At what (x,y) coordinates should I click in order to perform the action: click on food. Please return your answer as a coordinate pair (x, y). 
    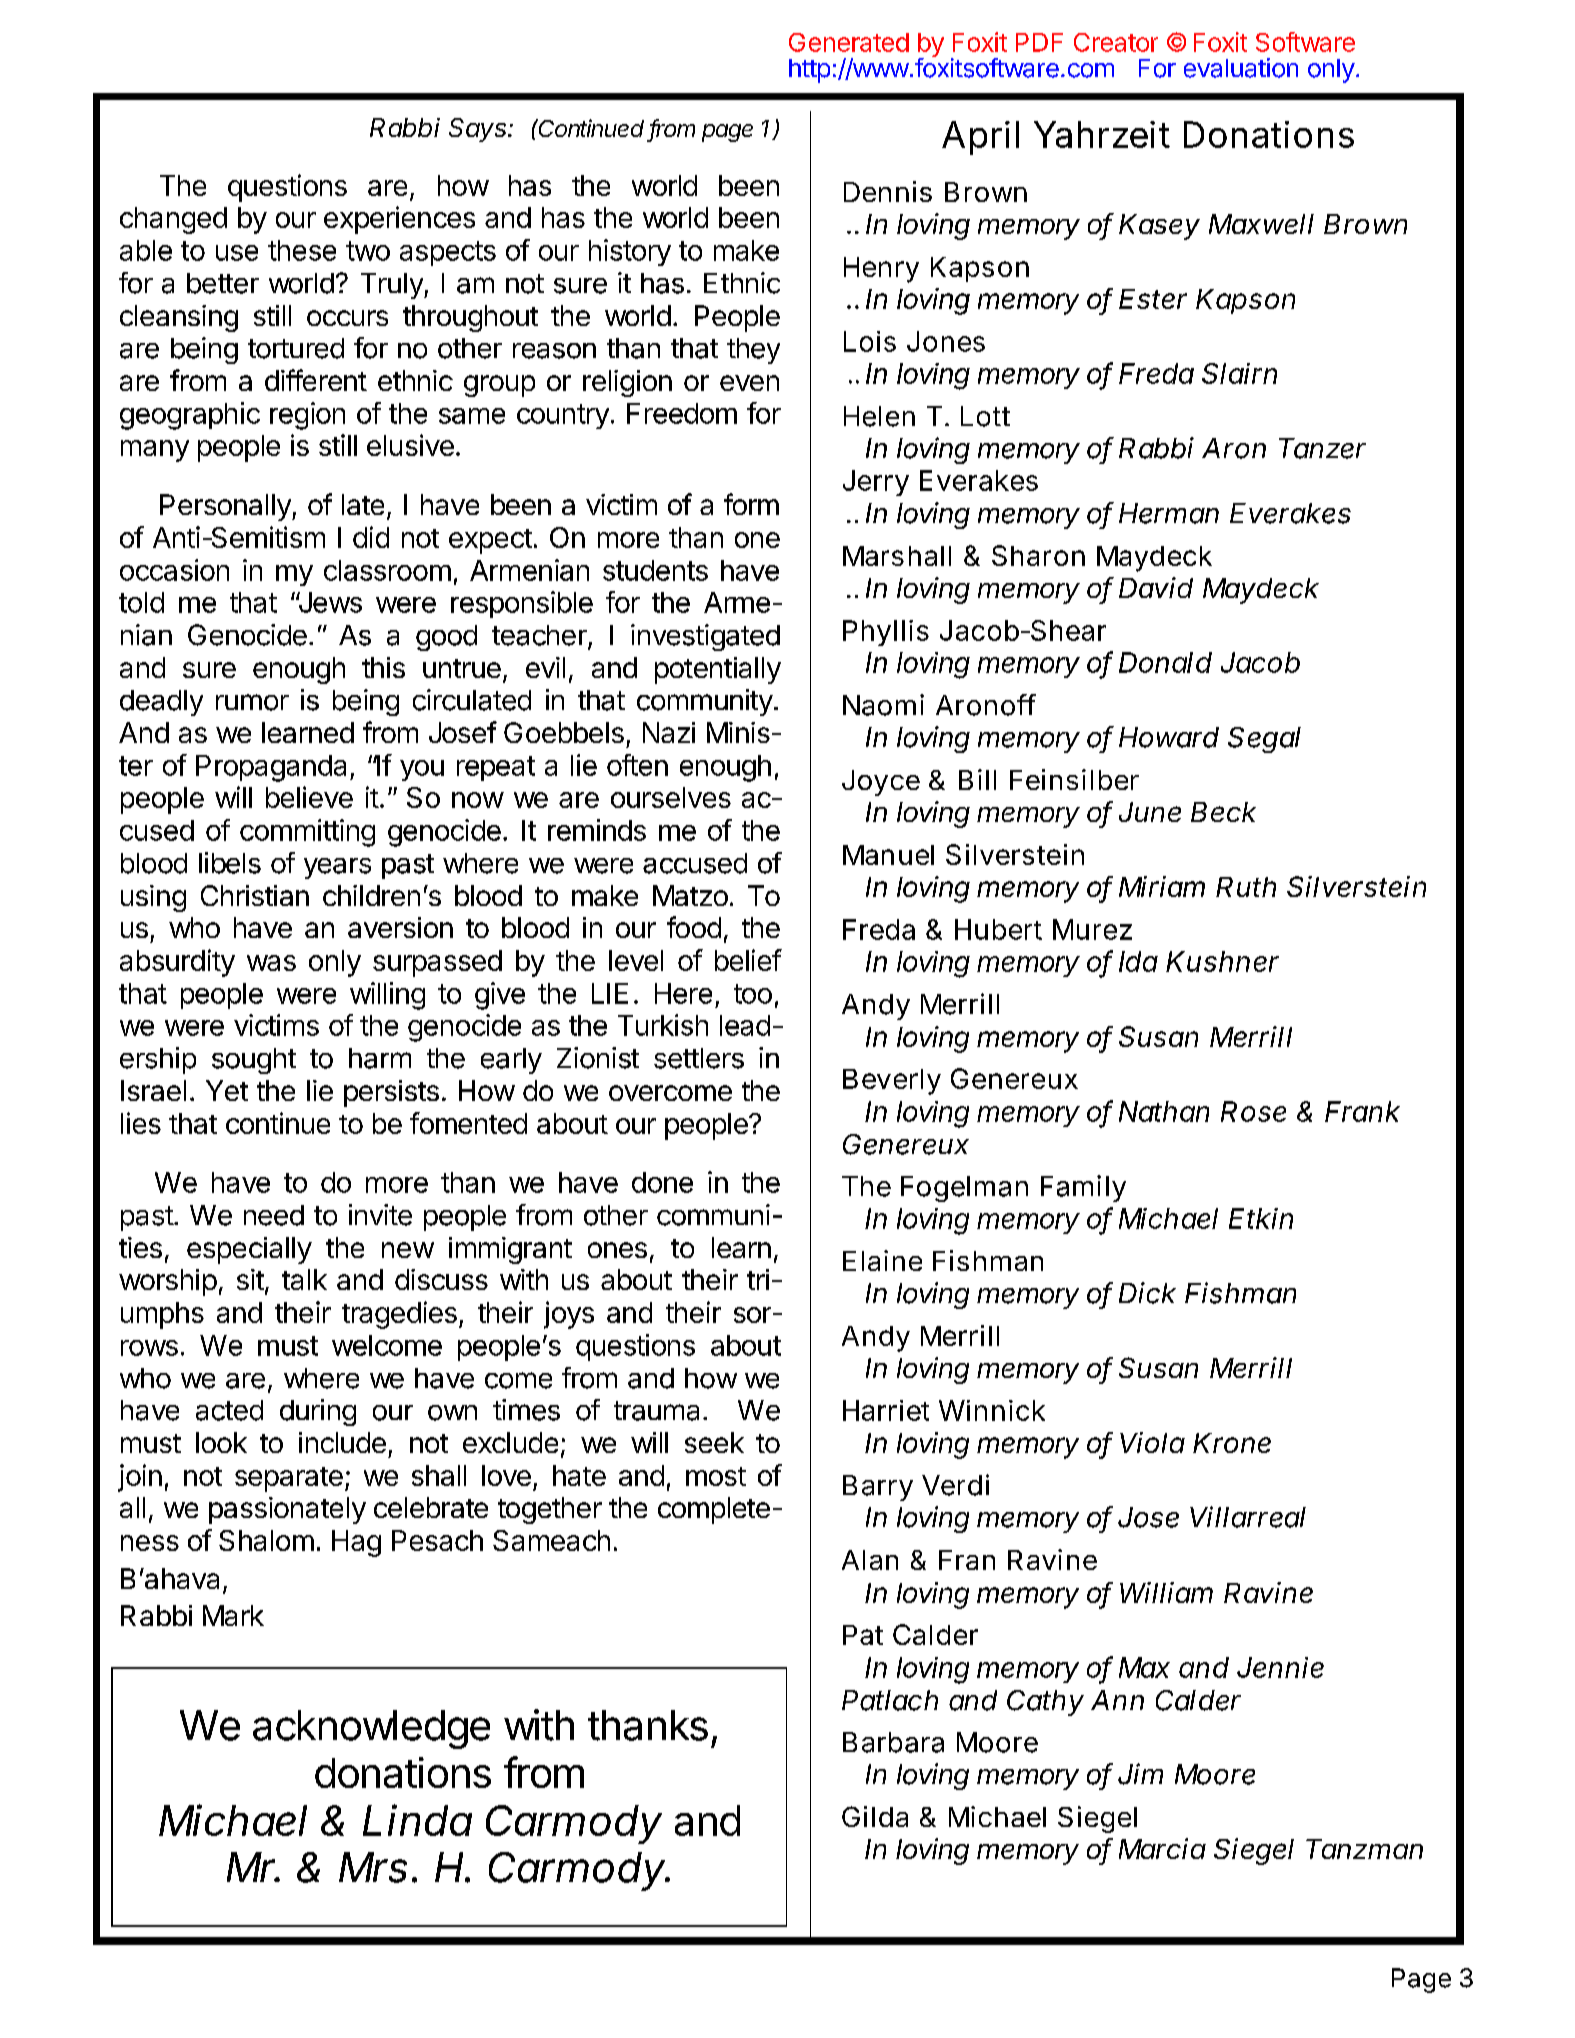
    Looking at the image, I should click on (694, 927).
